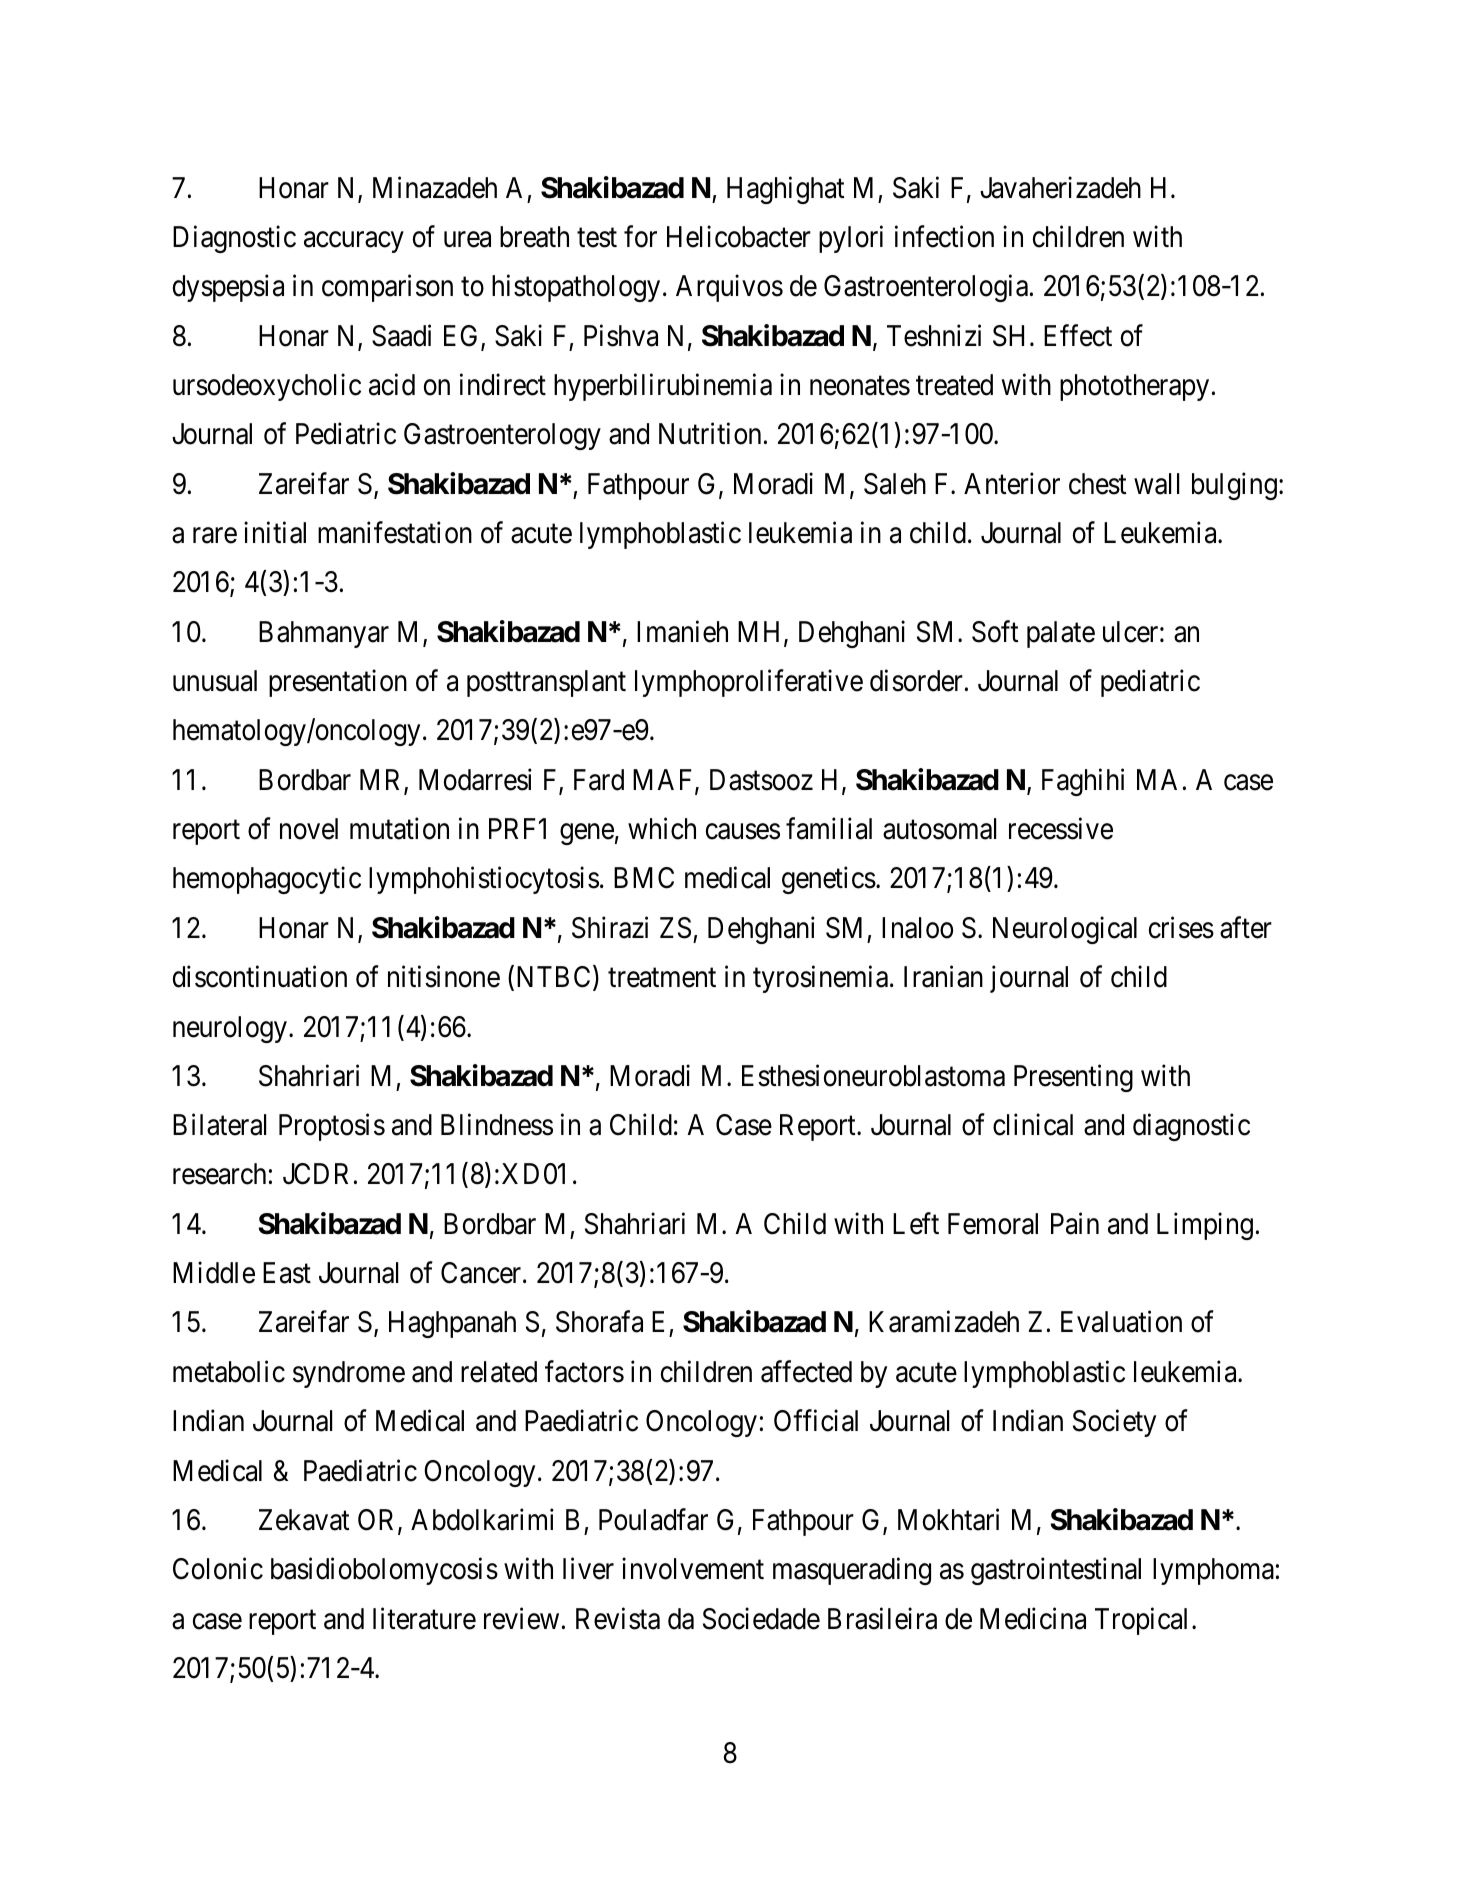  Describe the element at coordinates (1061, 634) in the image. I see `palate` at that location.
